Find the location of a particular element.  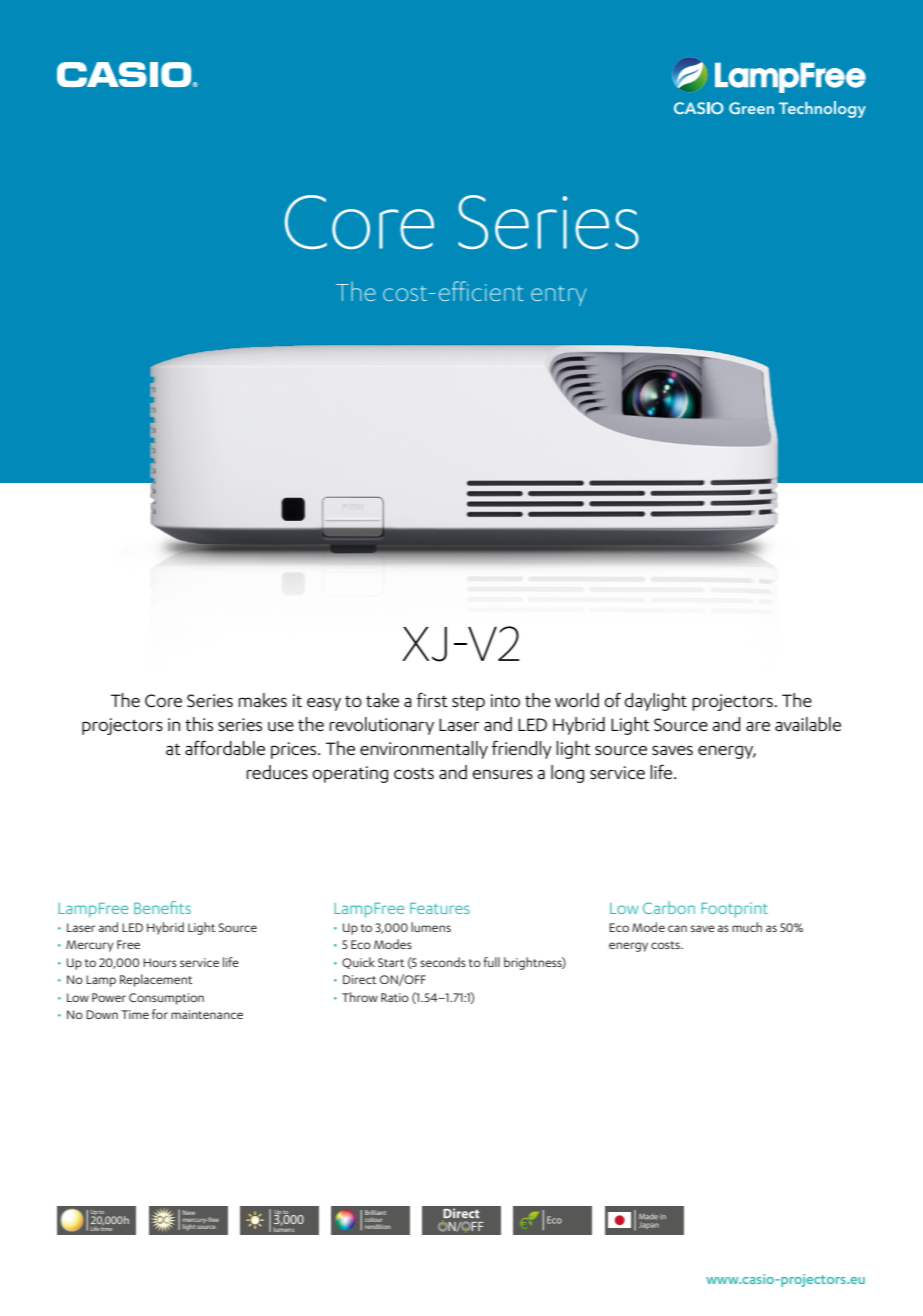

Benefits is located at coordinates (162, 907).
